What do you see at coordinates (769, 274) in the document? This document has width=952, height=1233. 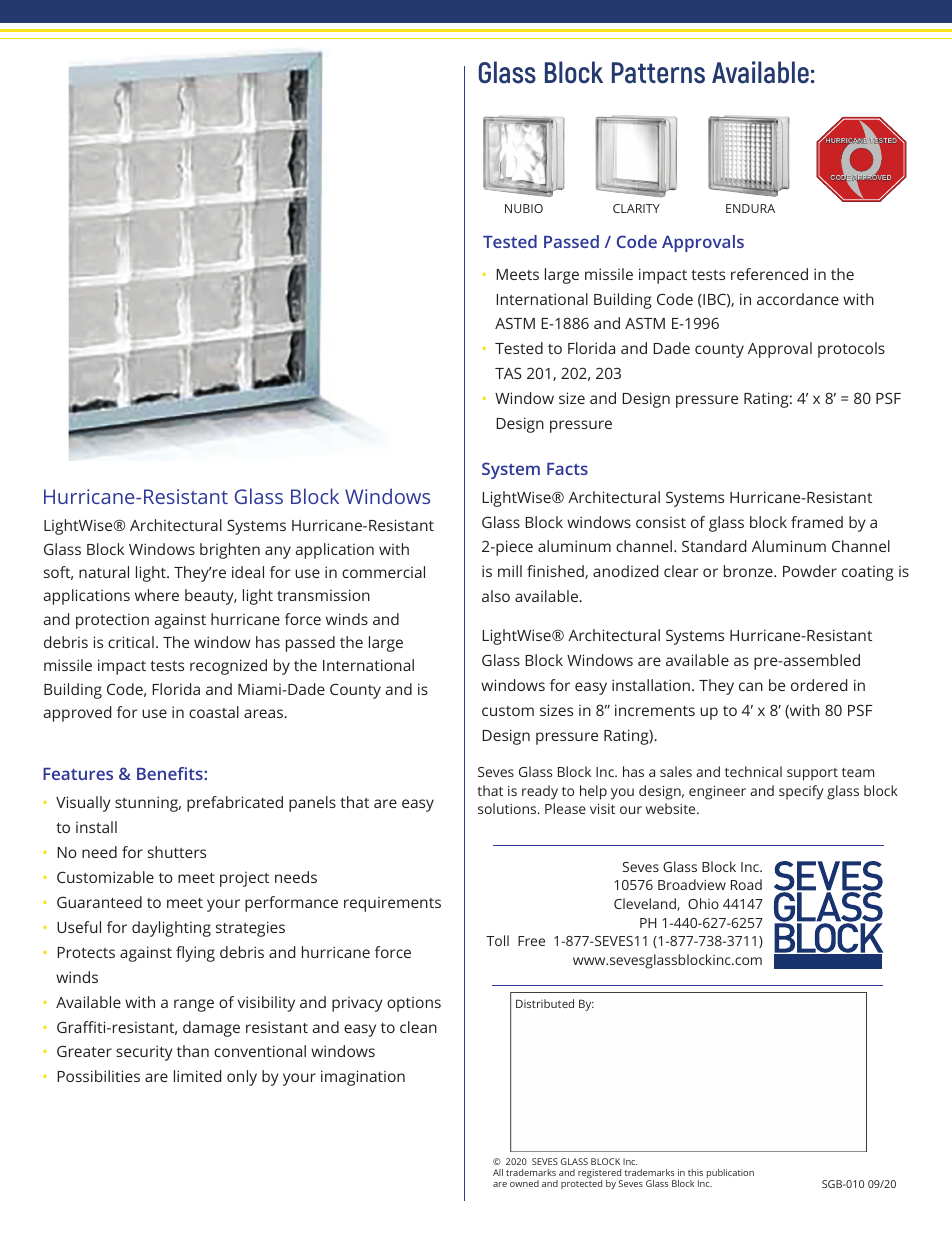 I see `referenced` at bounding box center [769, 274].
